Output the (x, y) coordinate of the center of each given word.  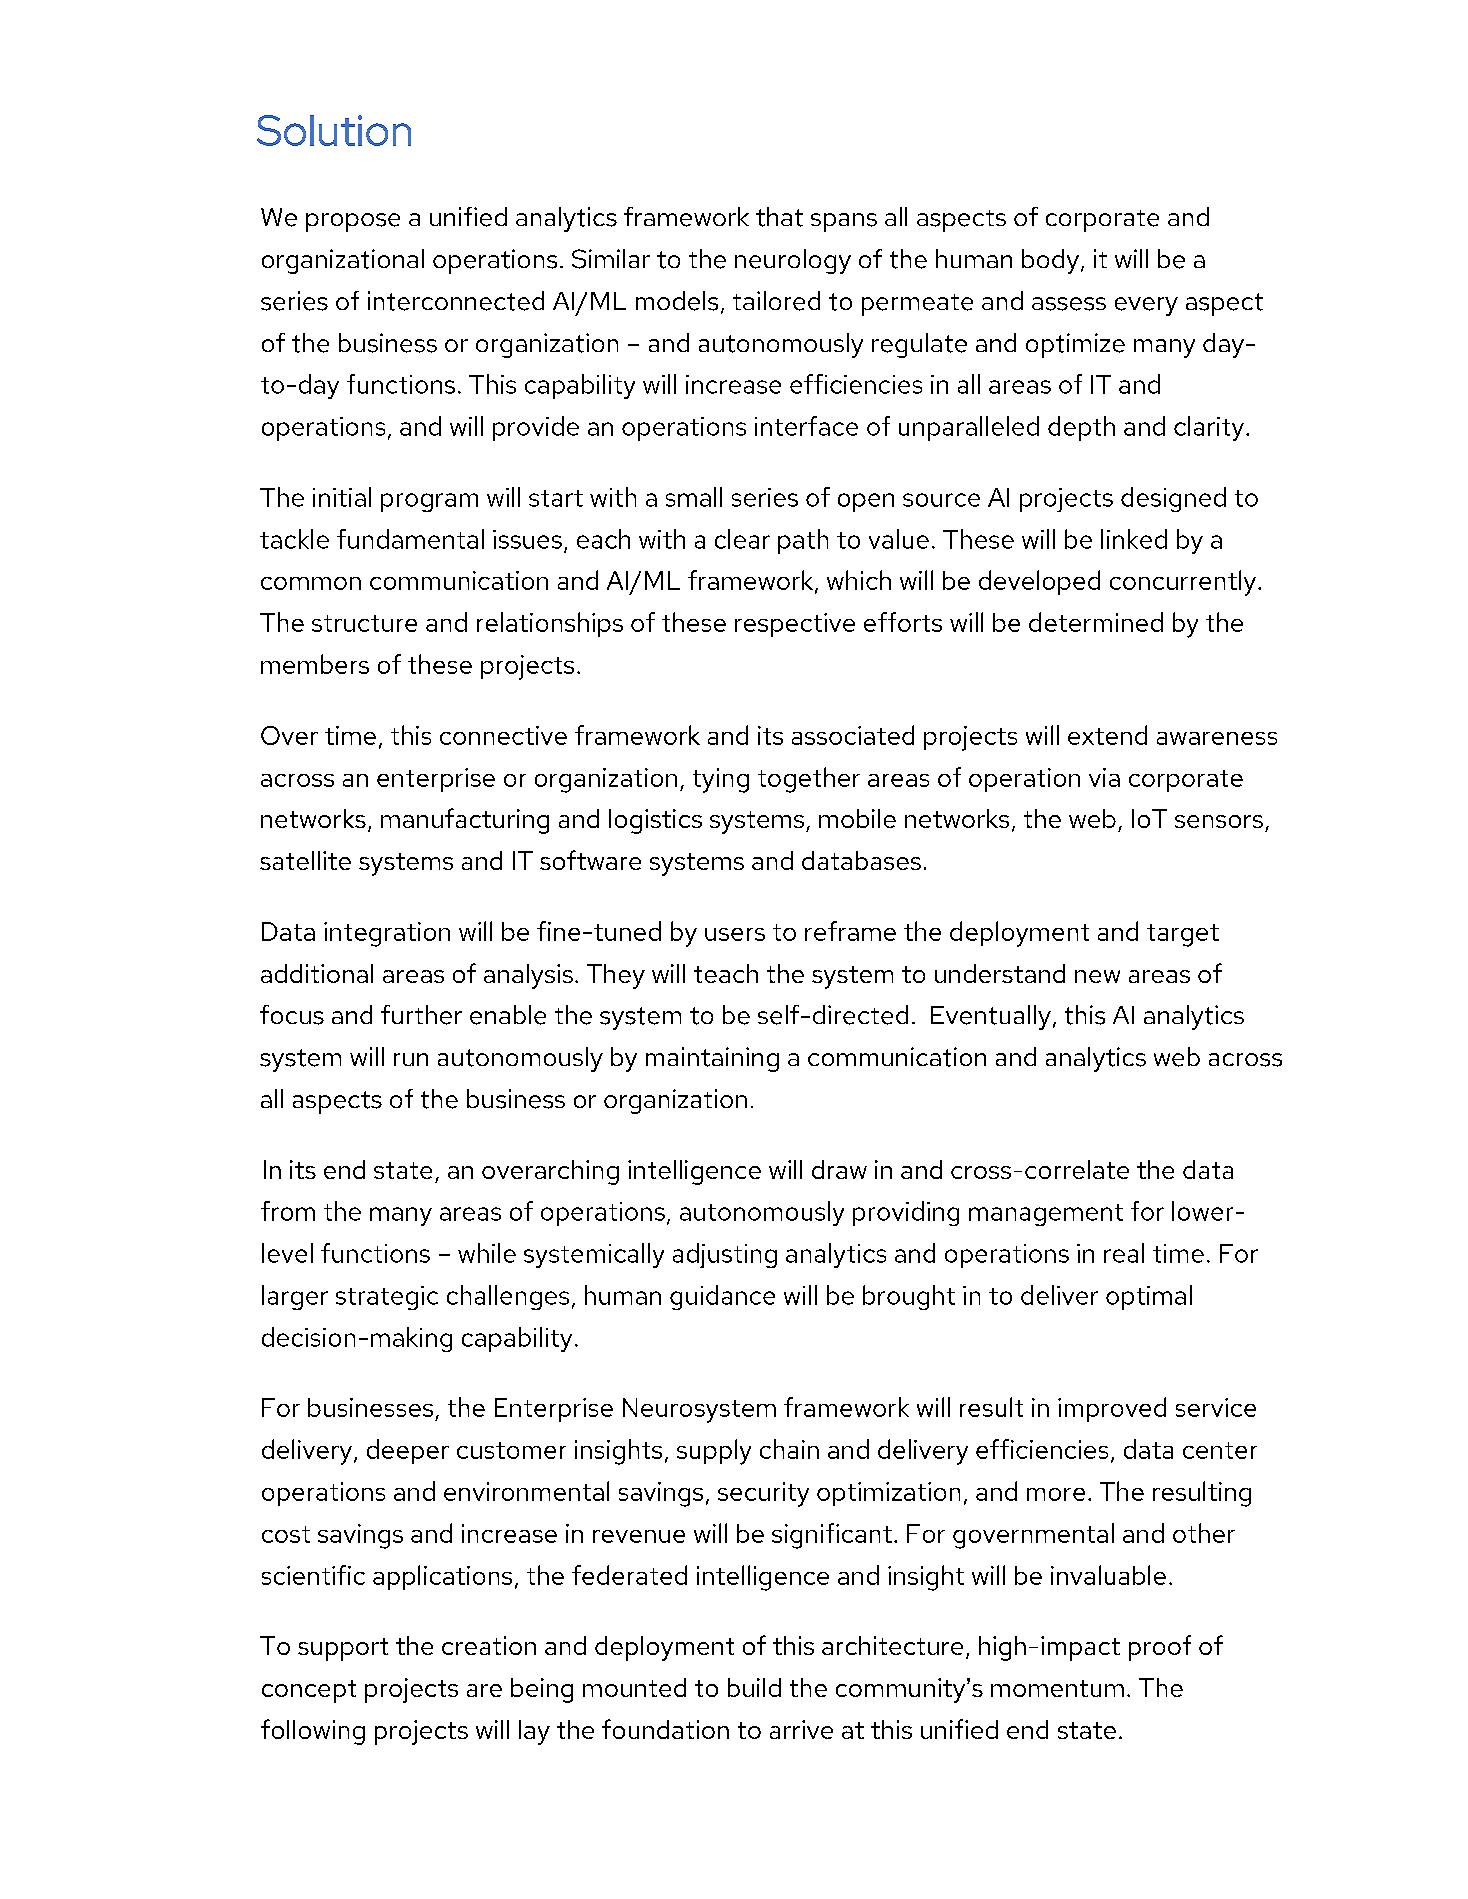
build (754, 1687)
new (1097, 976)
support (343, 1649)
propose (353, 222)
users (735, 934)
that (779, 217)
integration (387, 934)
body (1050, 261)
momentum (1057, 1688)
